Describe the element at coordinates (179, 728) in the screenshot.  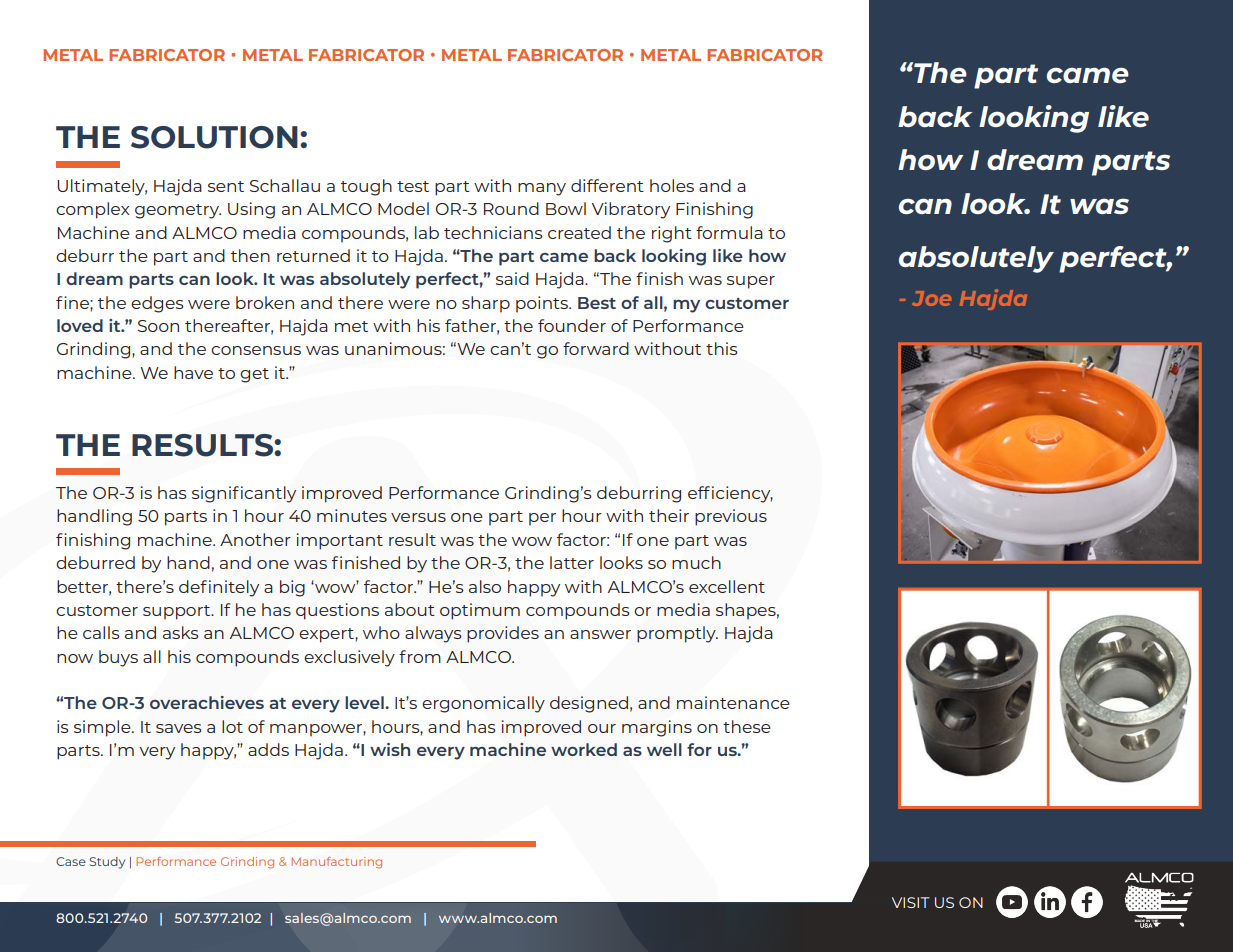
I see `saves` at that location.
